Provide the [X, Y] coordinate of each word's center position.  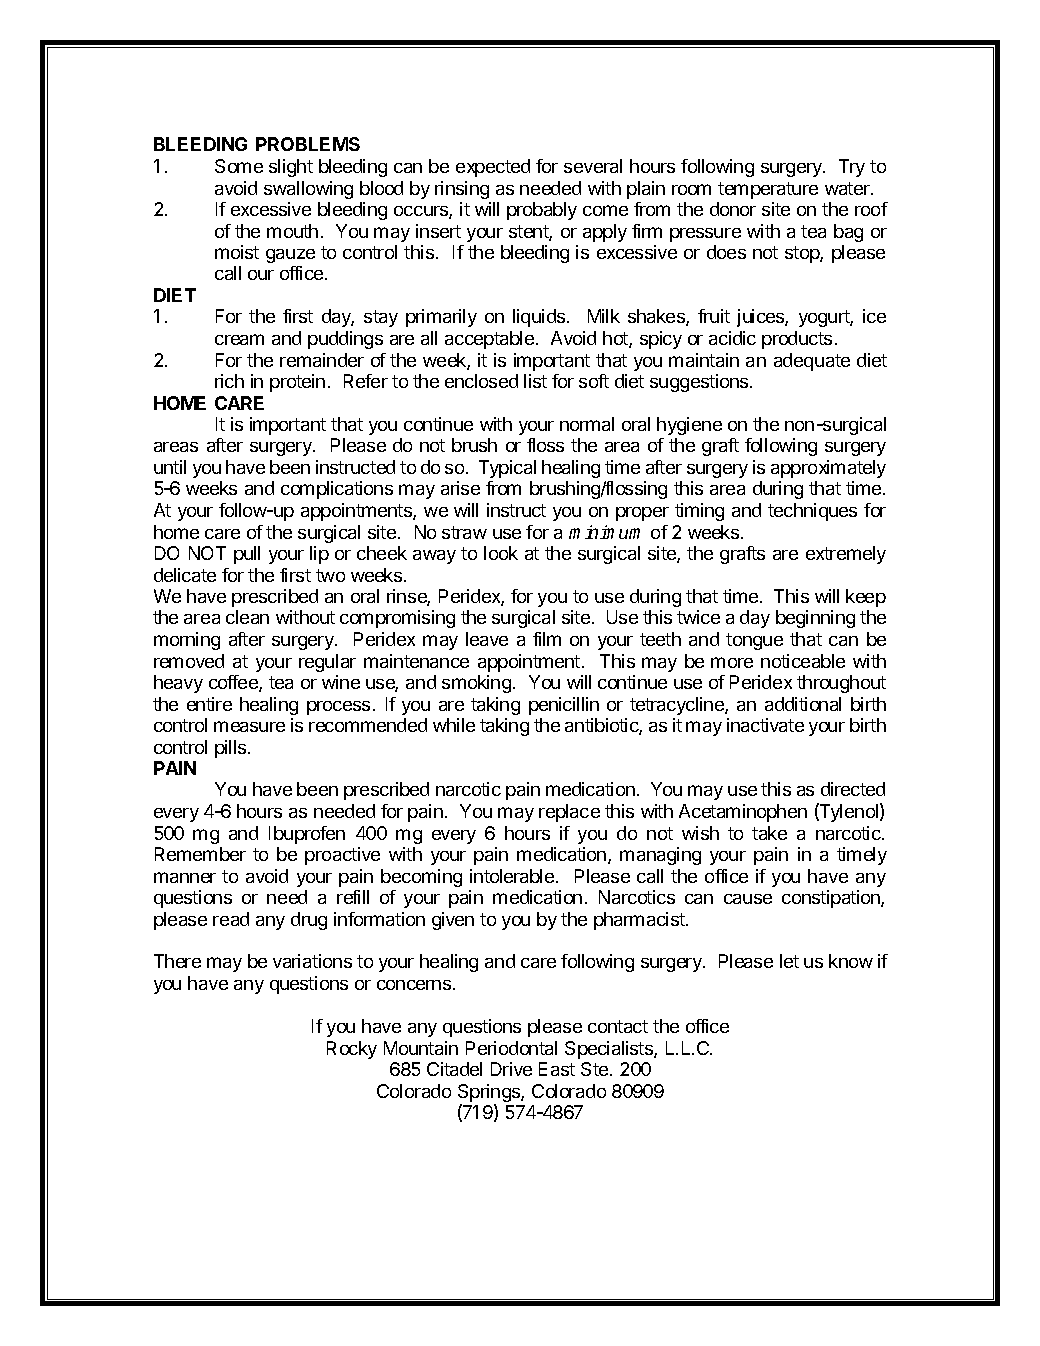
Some [239, 166]
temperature [768, 190]
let [789, 961]
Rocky [352, 1050]
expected [493, 168]
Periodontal [511, 1048]
